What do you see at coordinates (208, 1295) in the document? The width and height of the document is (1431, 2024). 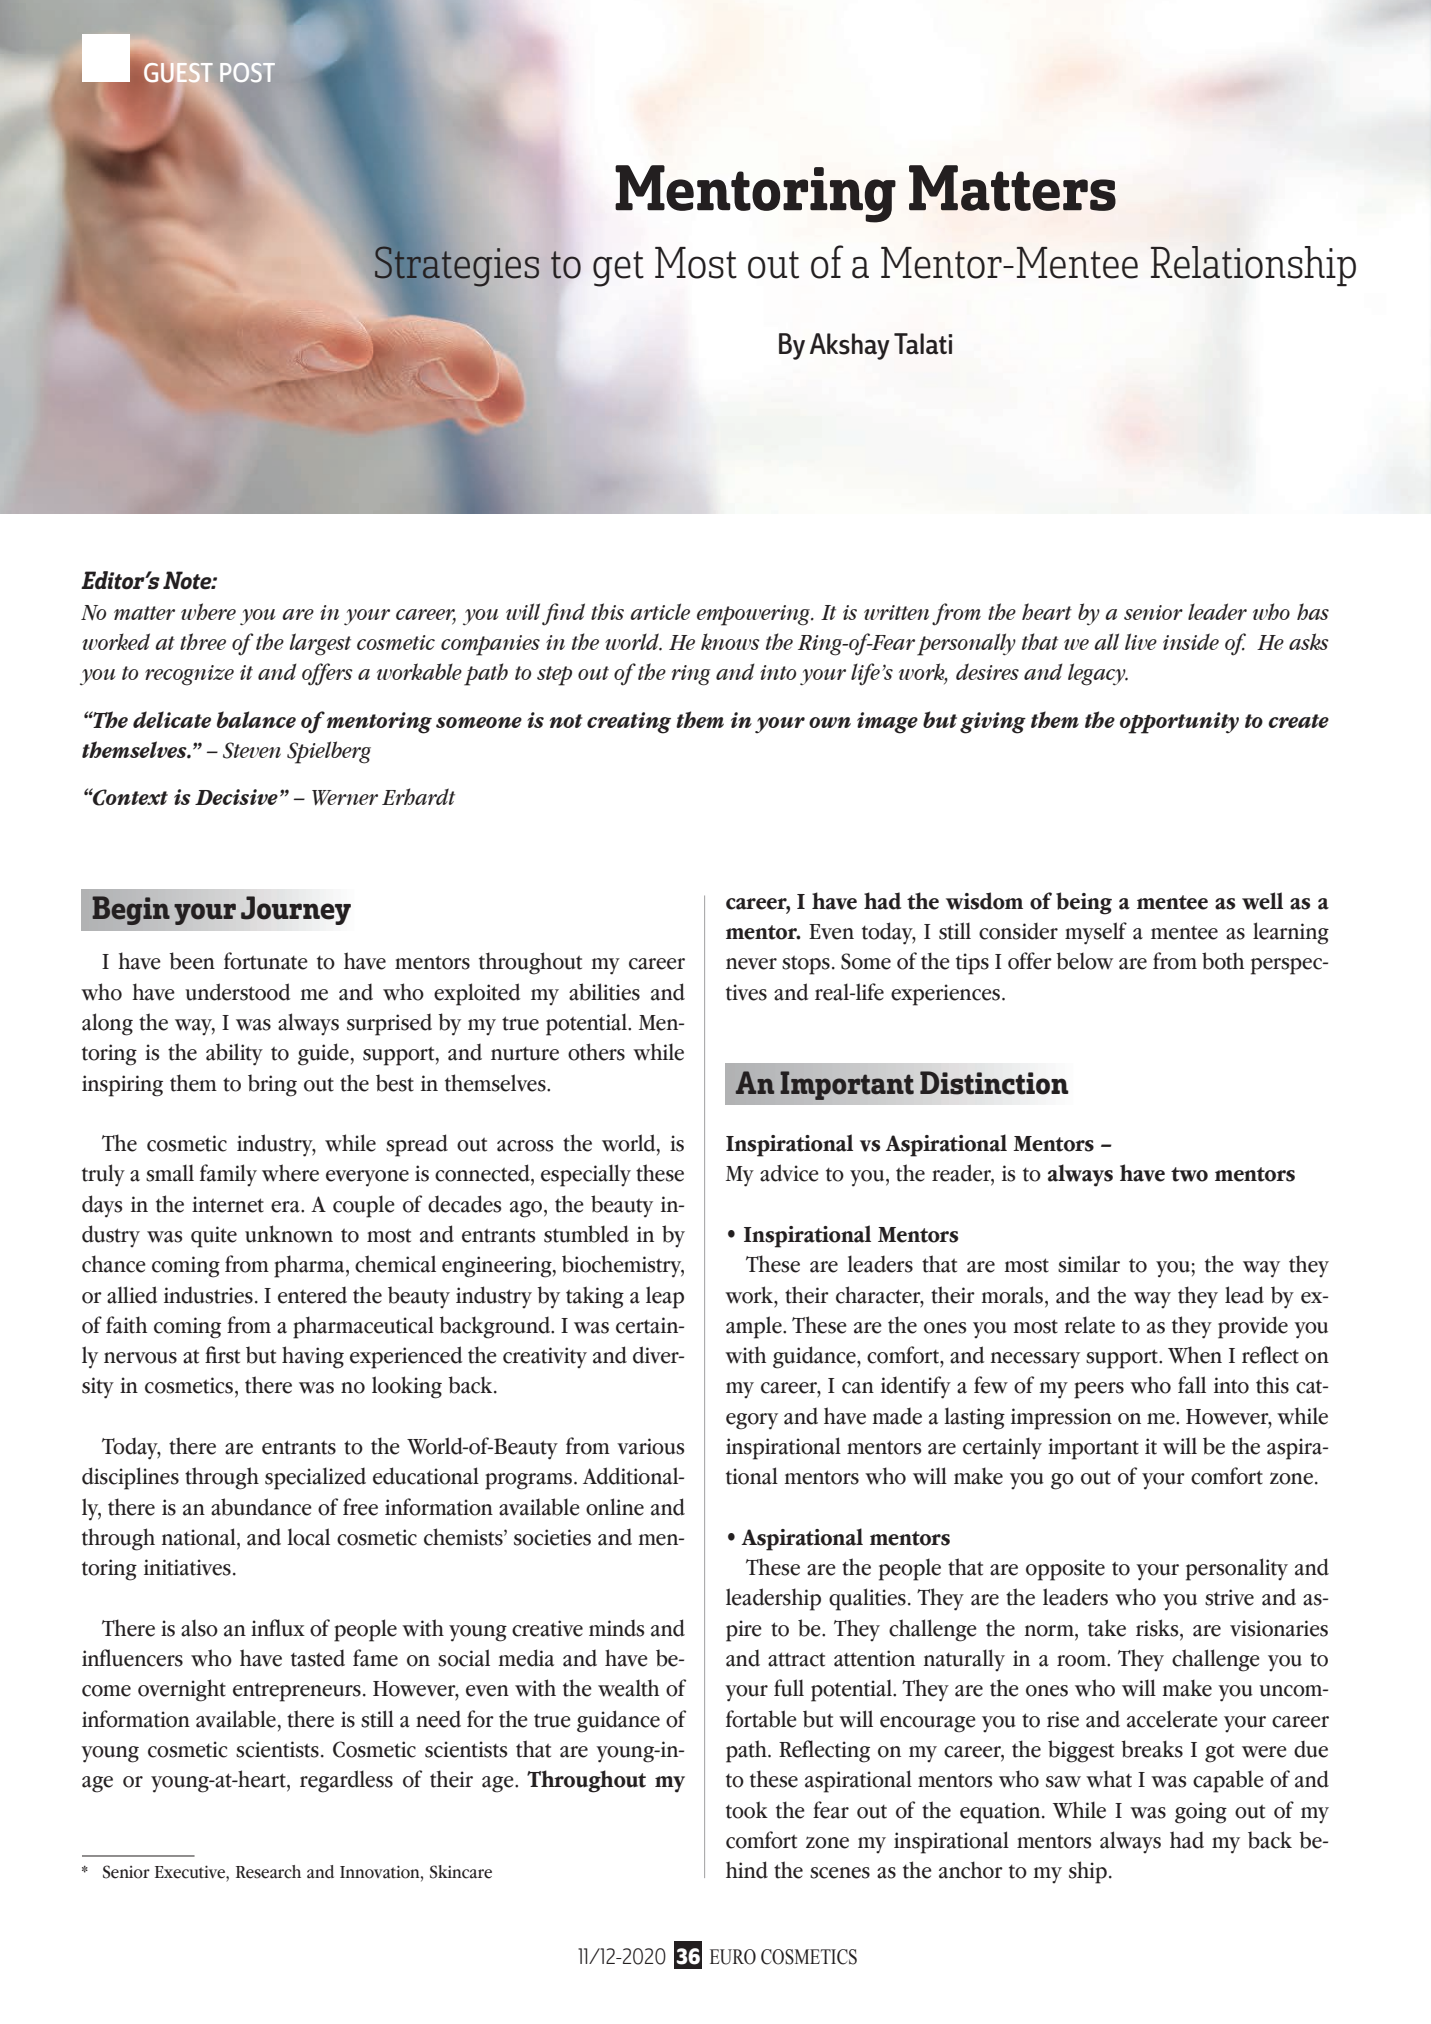 I see `industries` at bounding box center [208, 1295].
